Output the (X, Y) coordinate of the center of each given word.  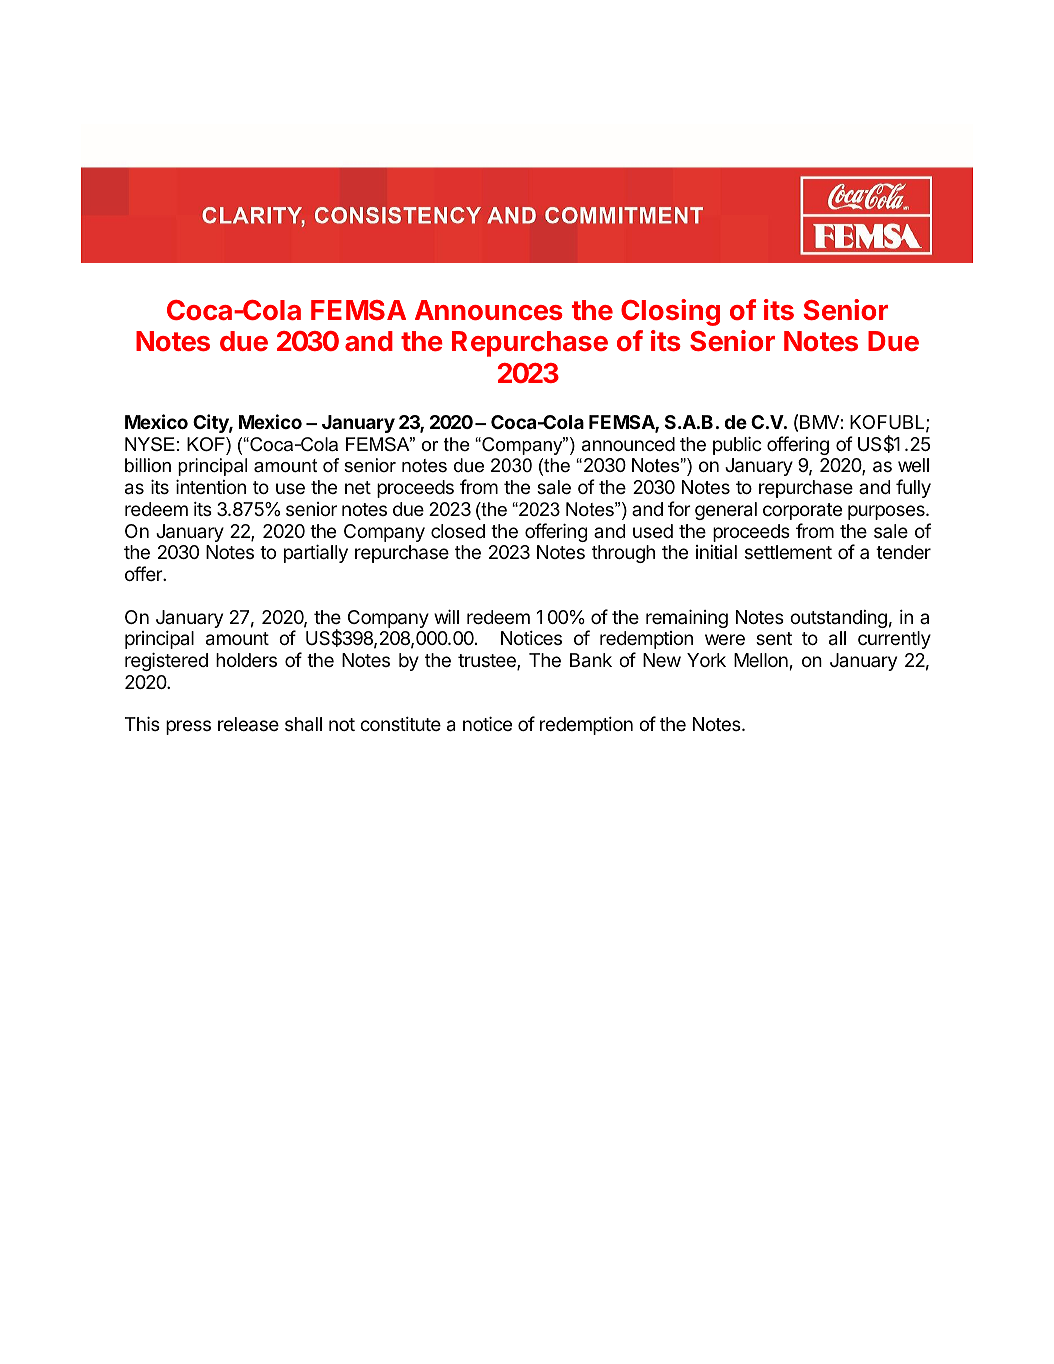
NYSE (150, 444)
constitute (400, 724)
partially (316, 553)
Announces (489, 310)
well (913, 465)
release (248, 724)
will (446, 616)
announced (628, 444)
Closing (670, 312)
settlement (788, 552)
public (737, 445)
